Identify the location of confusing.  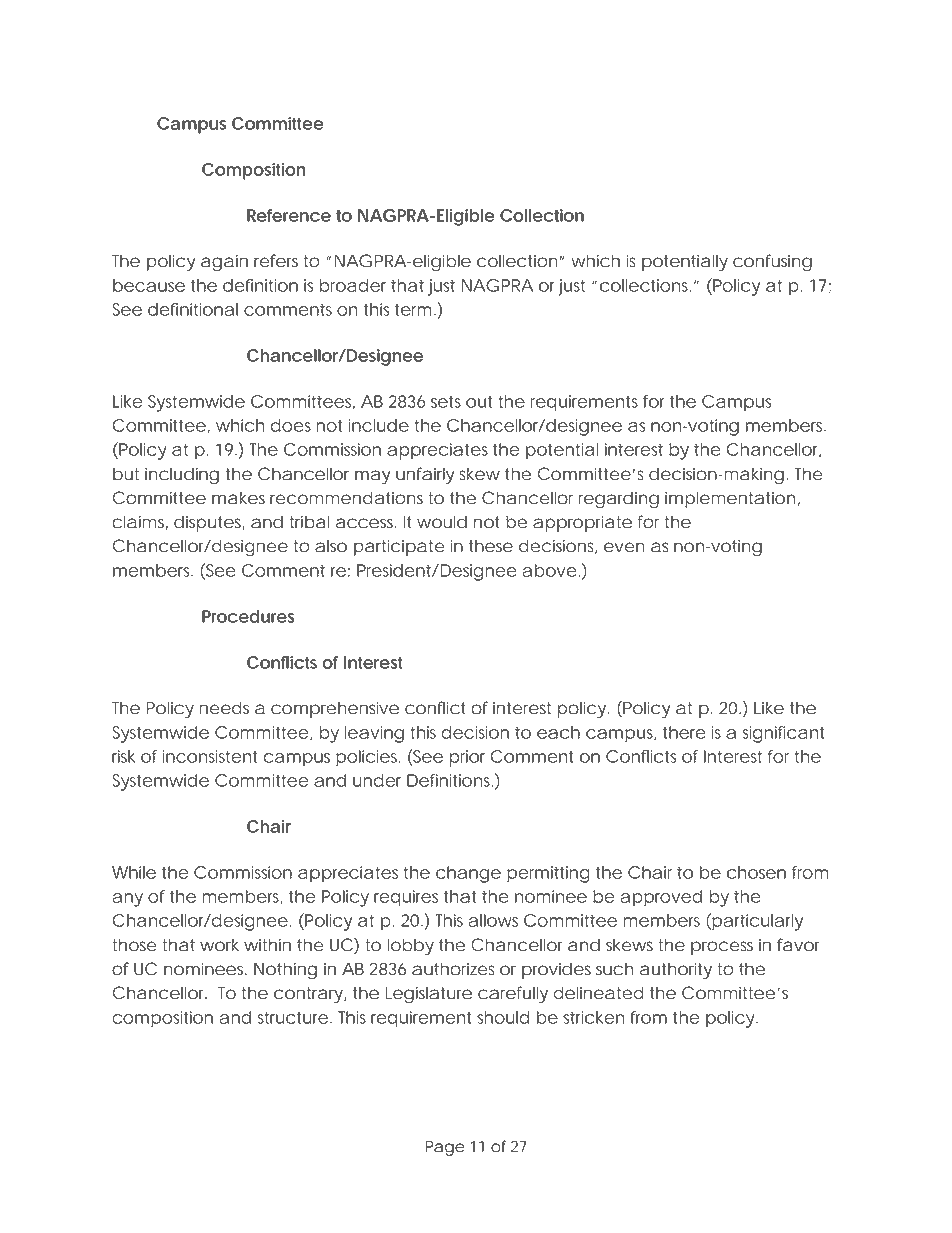
(772, 262).
